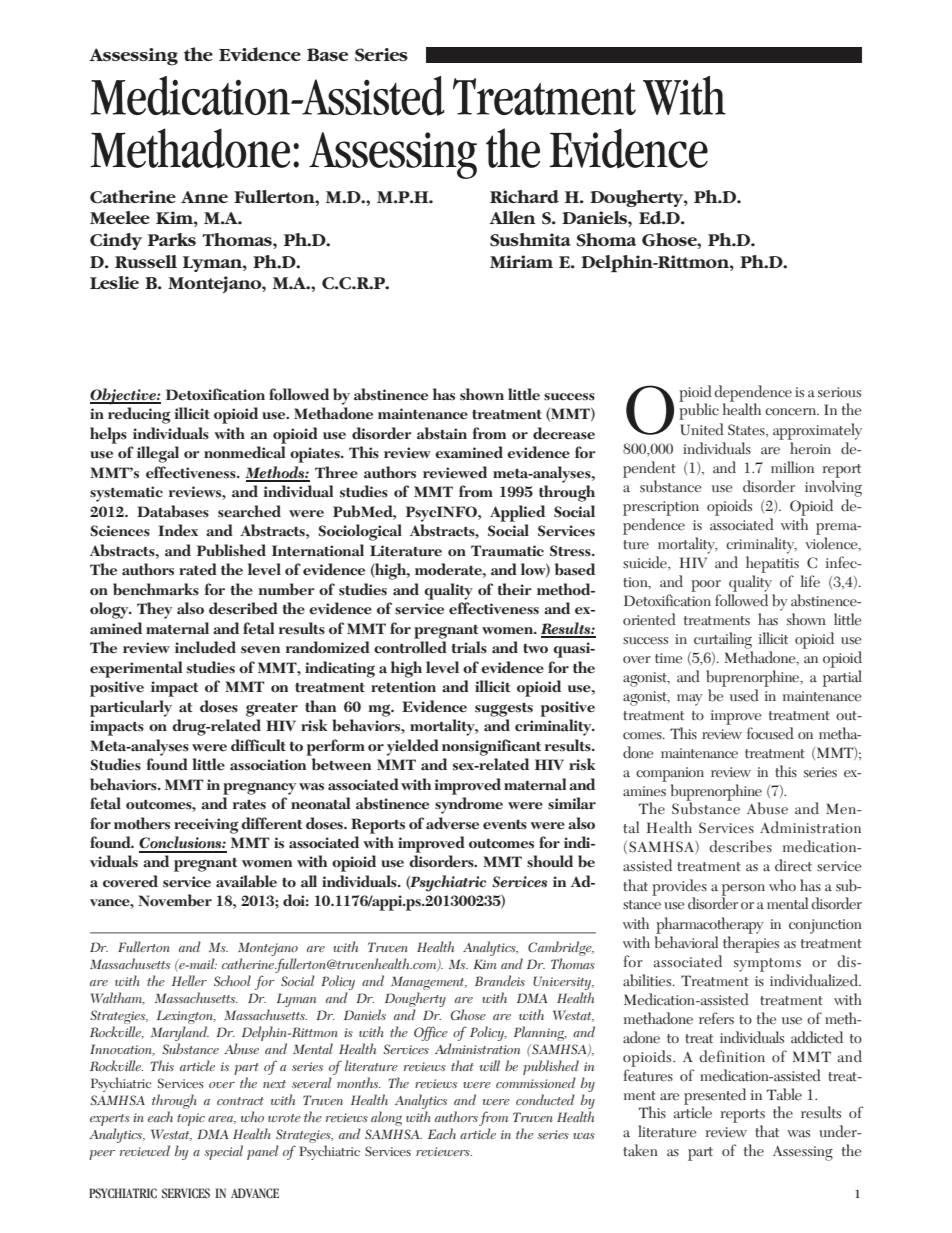 This screenshot has width=952, height=1233. What do you see at coordinates (747, 430) in the screenshot?
I see `States` at bounding box center [747, 430].
